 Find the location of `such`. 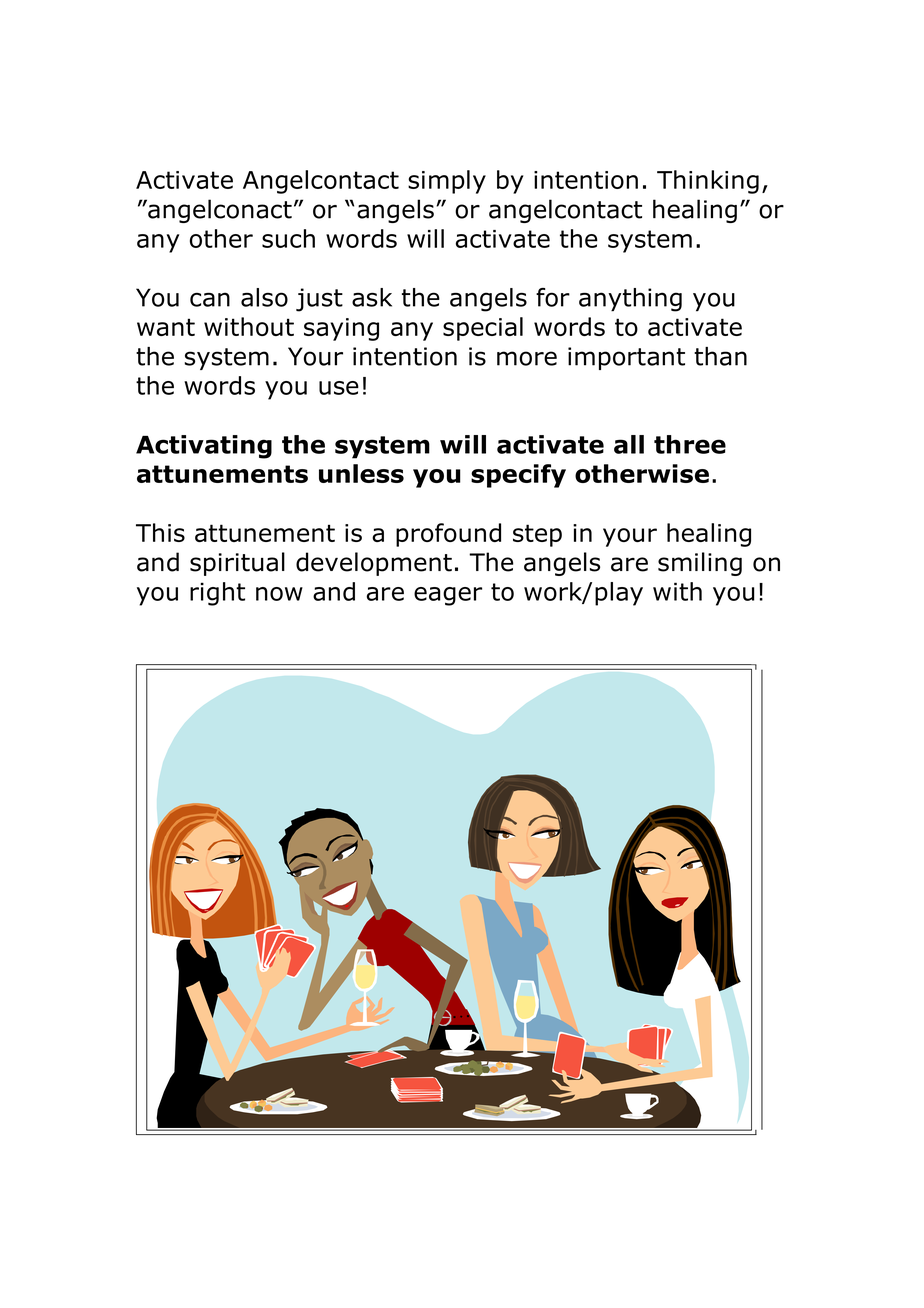

such is located at coordinates (288, 238).
